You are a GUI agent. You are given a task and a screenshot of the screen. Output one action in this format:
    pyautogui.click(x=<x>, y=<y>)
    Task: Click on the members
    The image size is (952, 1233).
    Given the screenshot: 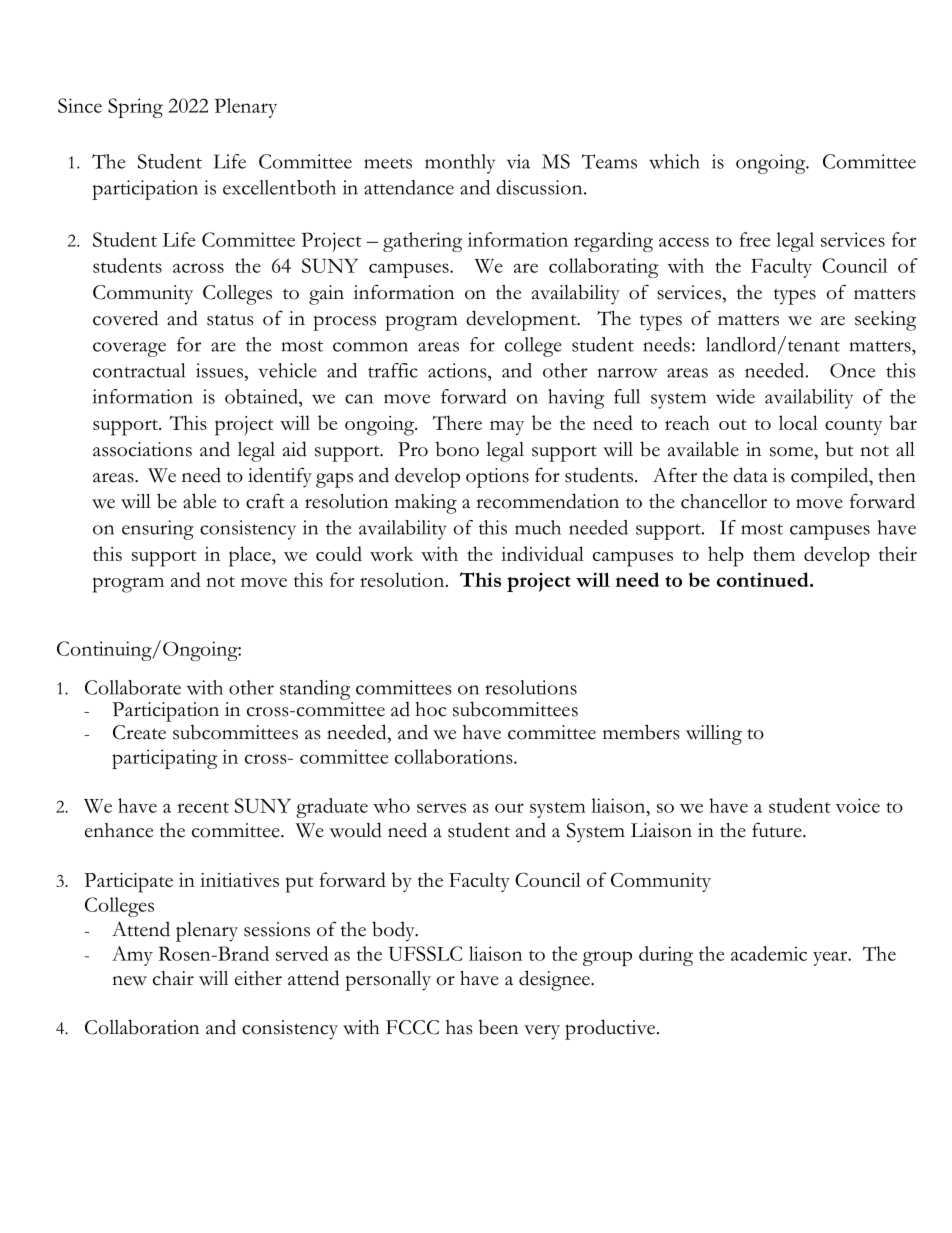 What is the action you would take?
    pyautogui.click(x=641, y=732)
